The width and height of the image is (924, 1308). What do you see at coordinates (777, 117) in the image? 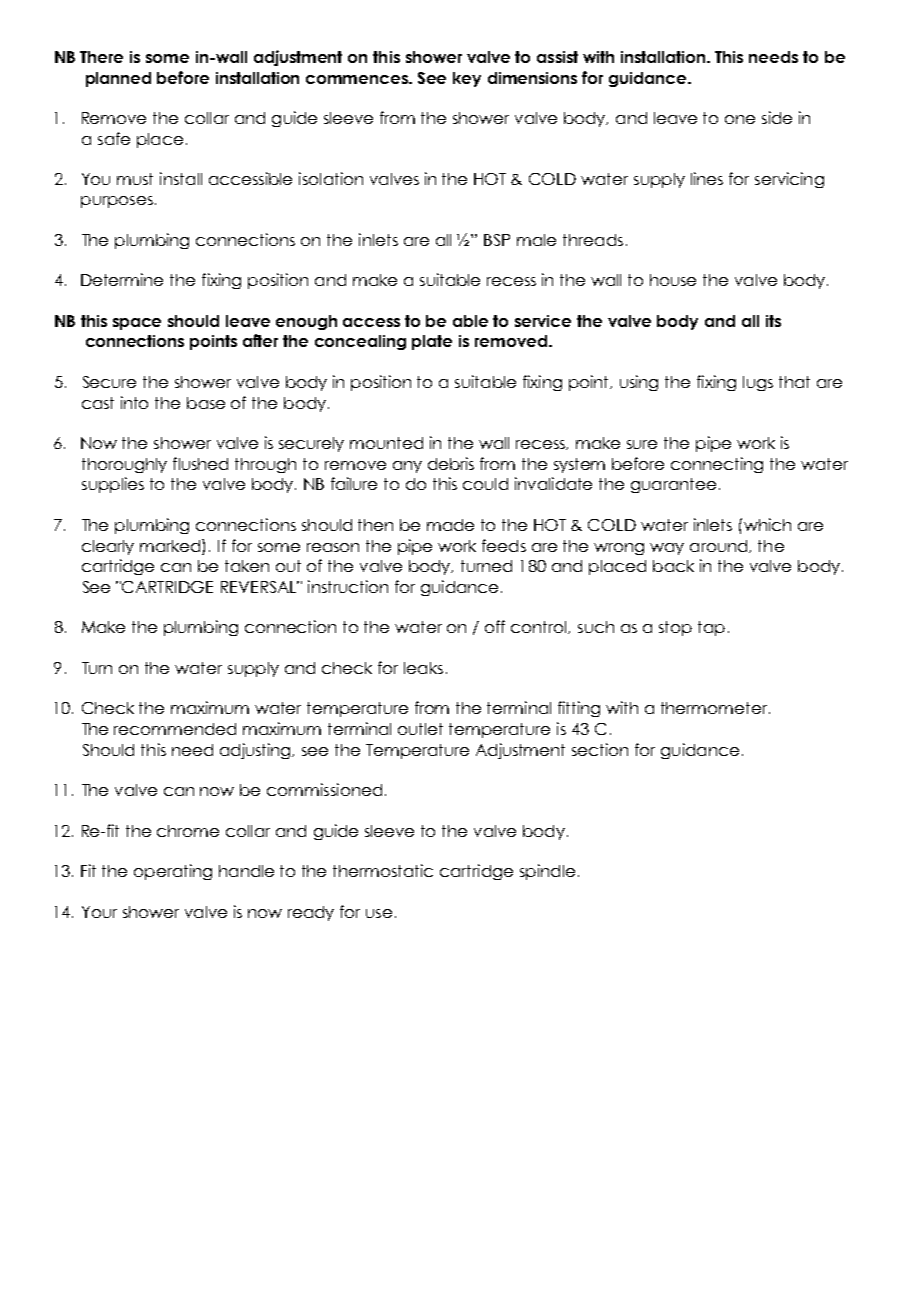
I see `side` at bounding box center [777, 117].
